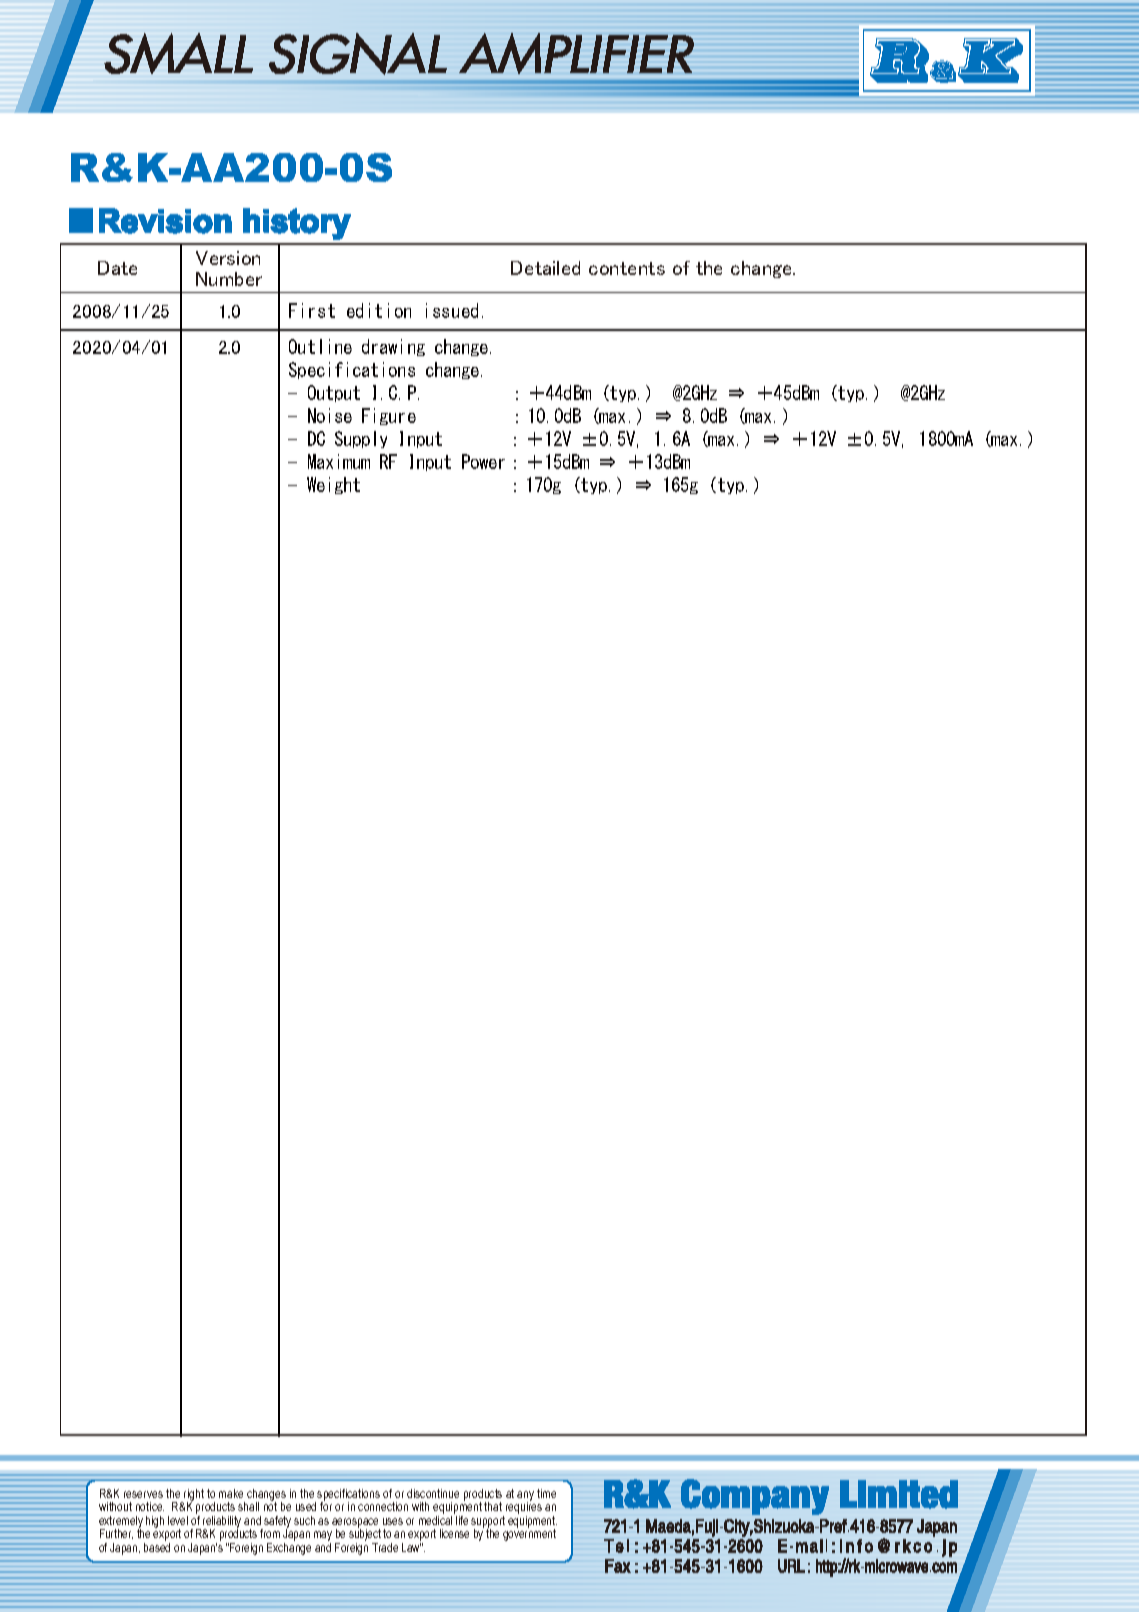 This page has width=1139, height=1612. What do you see at coordinates (339, 461) in the page?
I see `Maximum` at bounding box center [339, 461].
